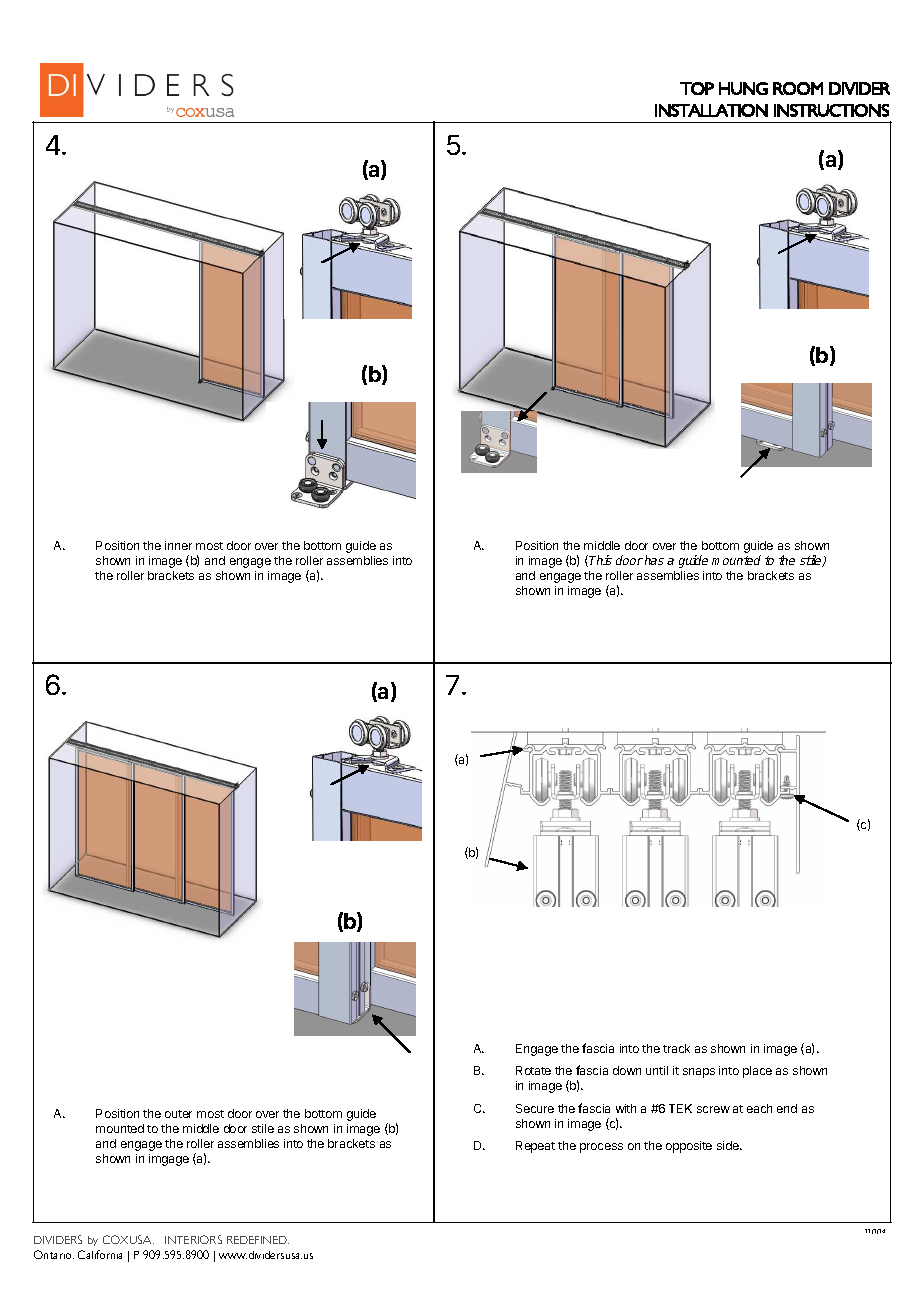 The width and height of the screenshot is (924, 1308). What do you see at coordinates (697, 88) in the screenshot?
I see `TOP` at bounding box center [697, 88].
